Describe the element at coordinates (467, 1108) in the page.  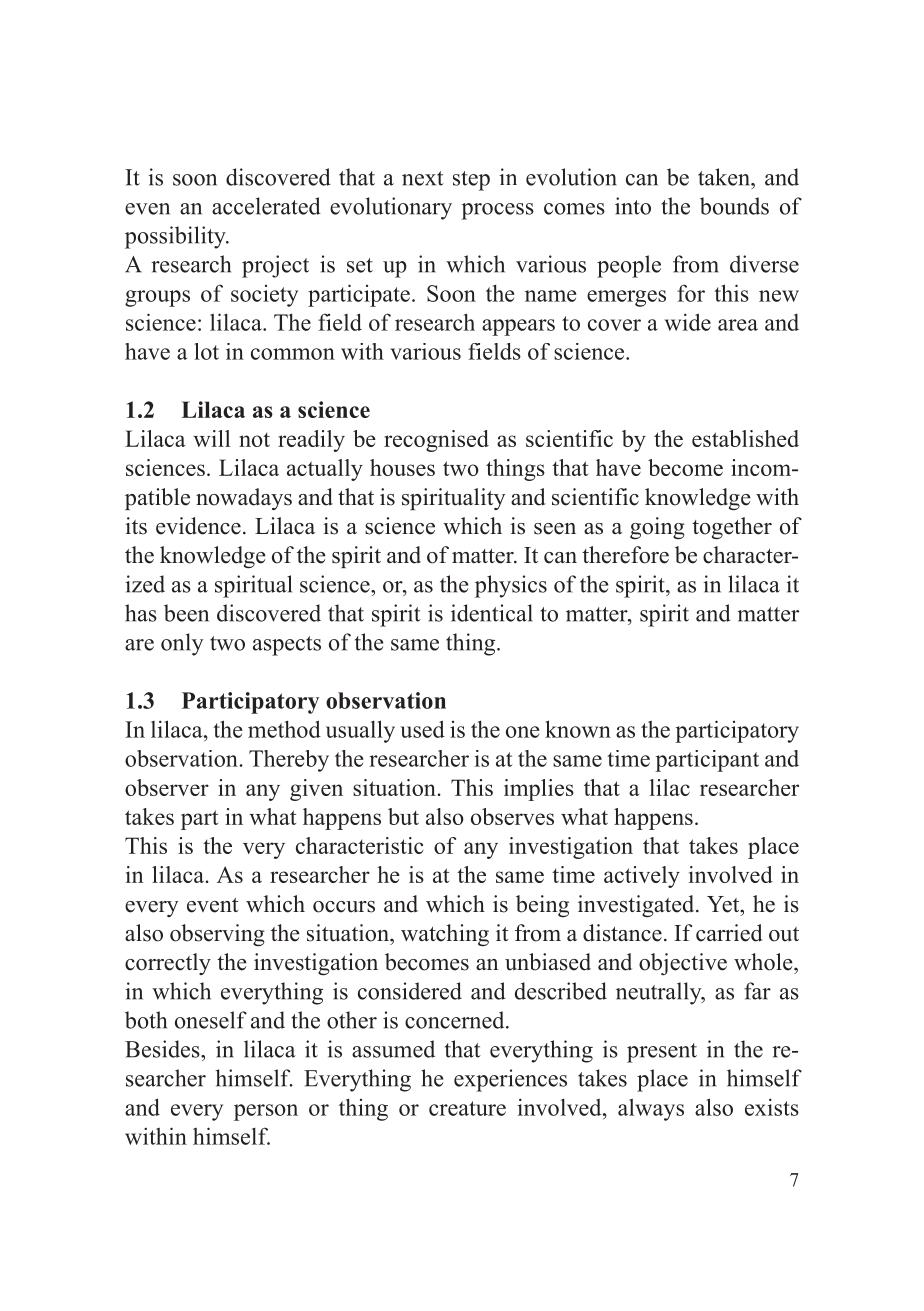
I see `creature` at that location.
